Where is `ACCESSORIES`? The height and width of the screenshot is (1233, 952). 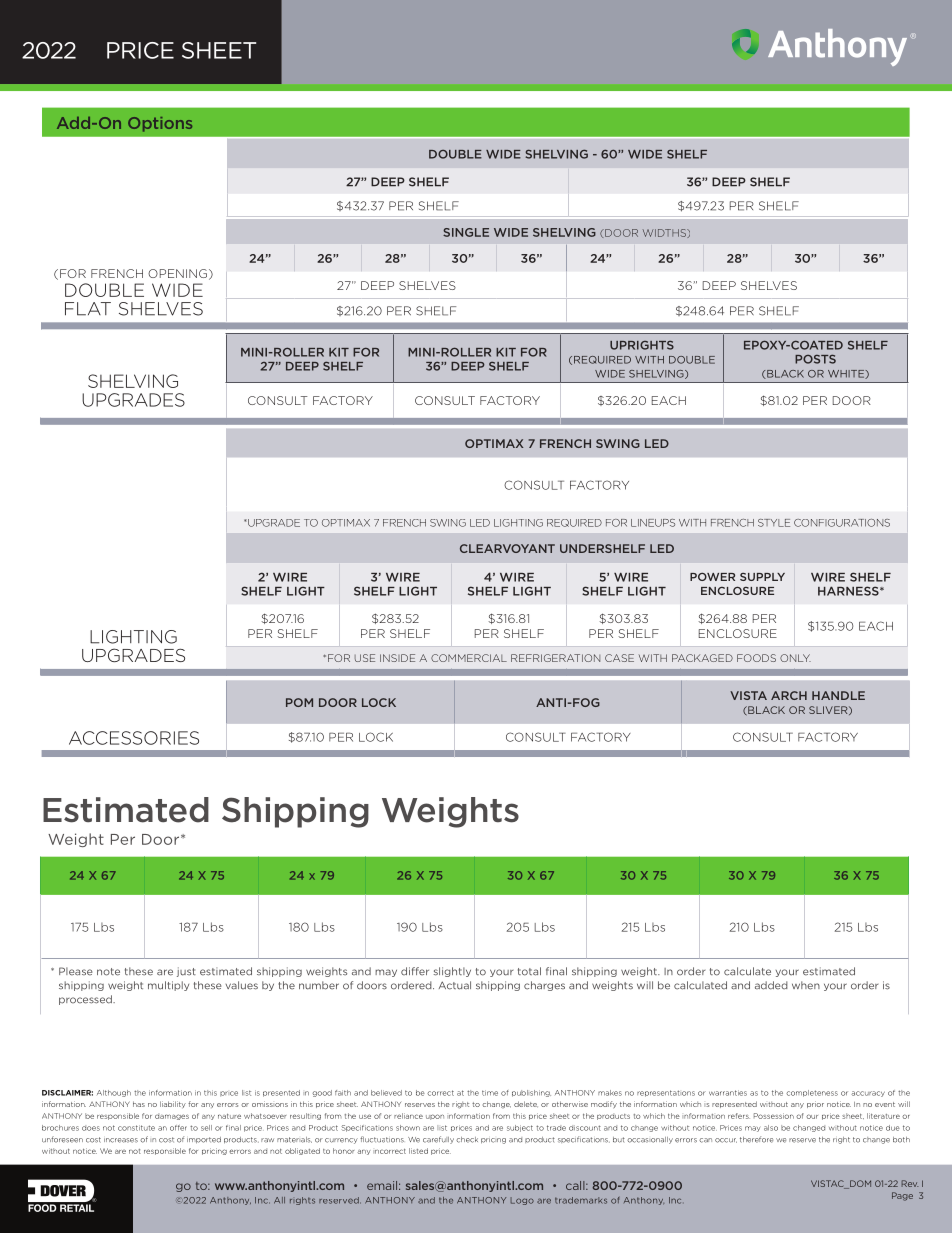 ACCESSORIES is located at coordinates (134, 738).
